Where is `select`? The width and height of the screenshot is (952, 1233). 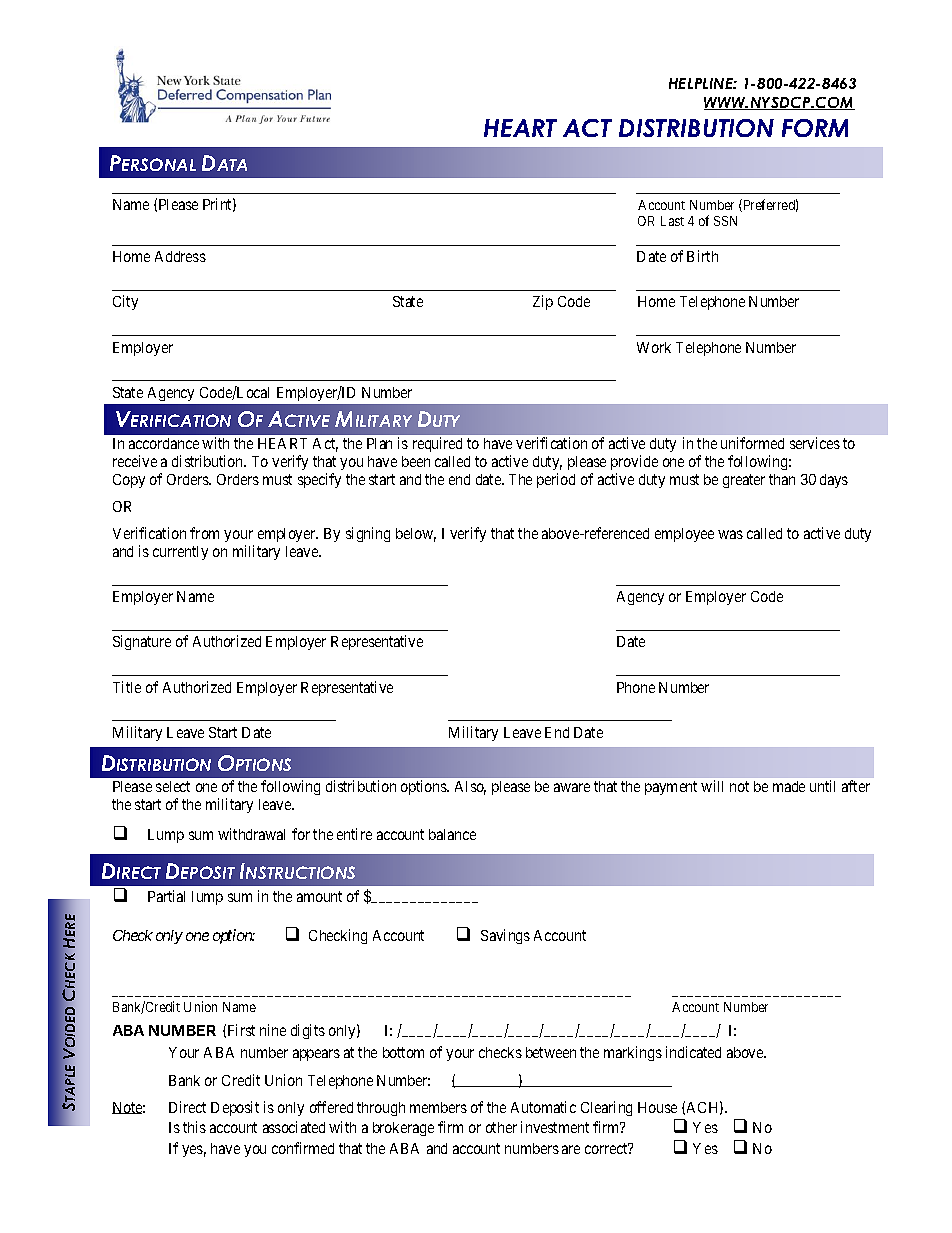
select is located at coordinates (173, 786).
